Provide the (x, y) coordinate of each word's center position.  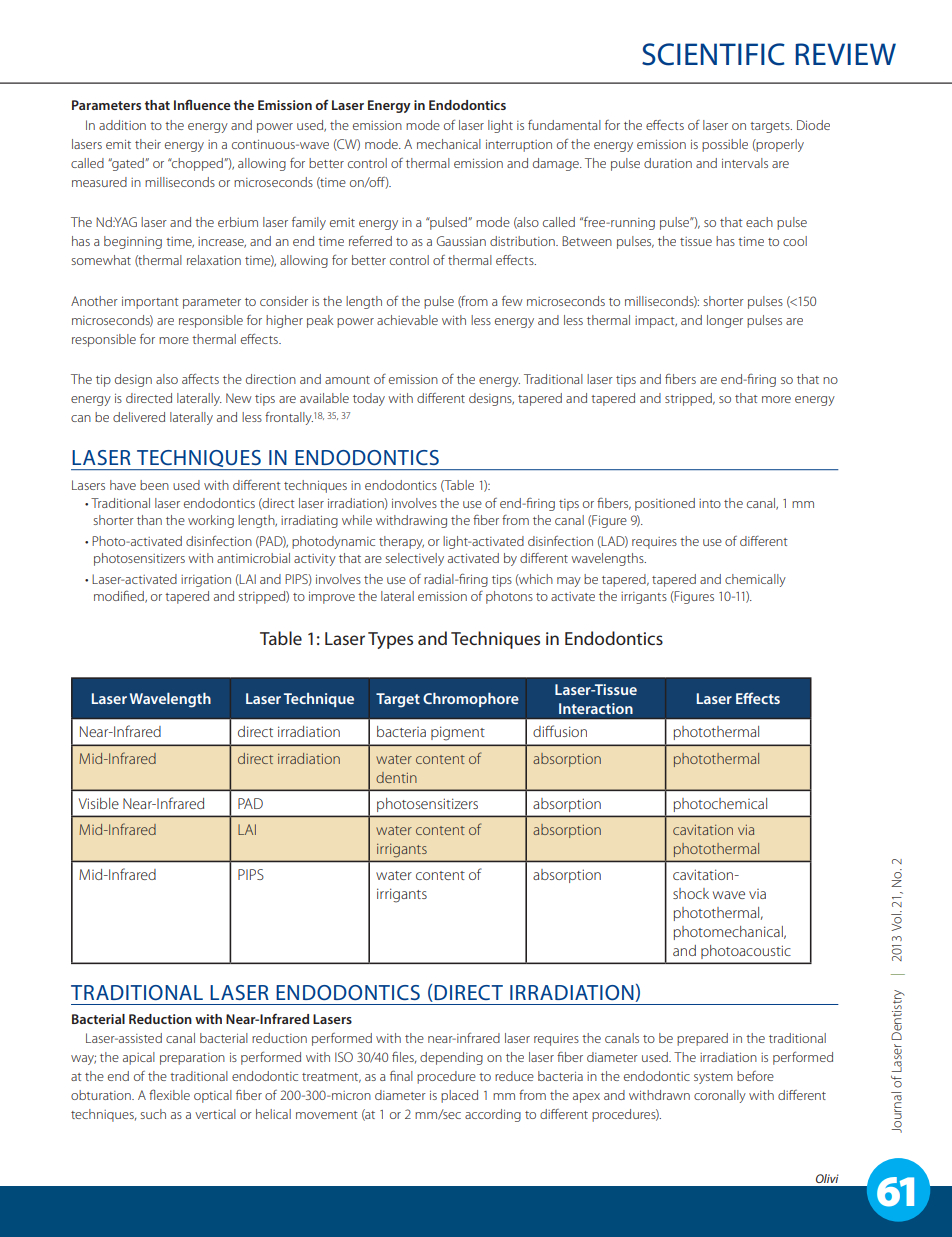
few (512, 301)
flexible (169, 1094)
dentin (396, 777)
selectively (415, 559)
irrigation (206, 581)
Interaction (596, 708)
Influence (202, 104)
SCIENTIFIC (713, 54)
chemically (755, 580)
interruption (519, 146)
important (150, 303)
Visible (99, 803)
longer (725, 321)
